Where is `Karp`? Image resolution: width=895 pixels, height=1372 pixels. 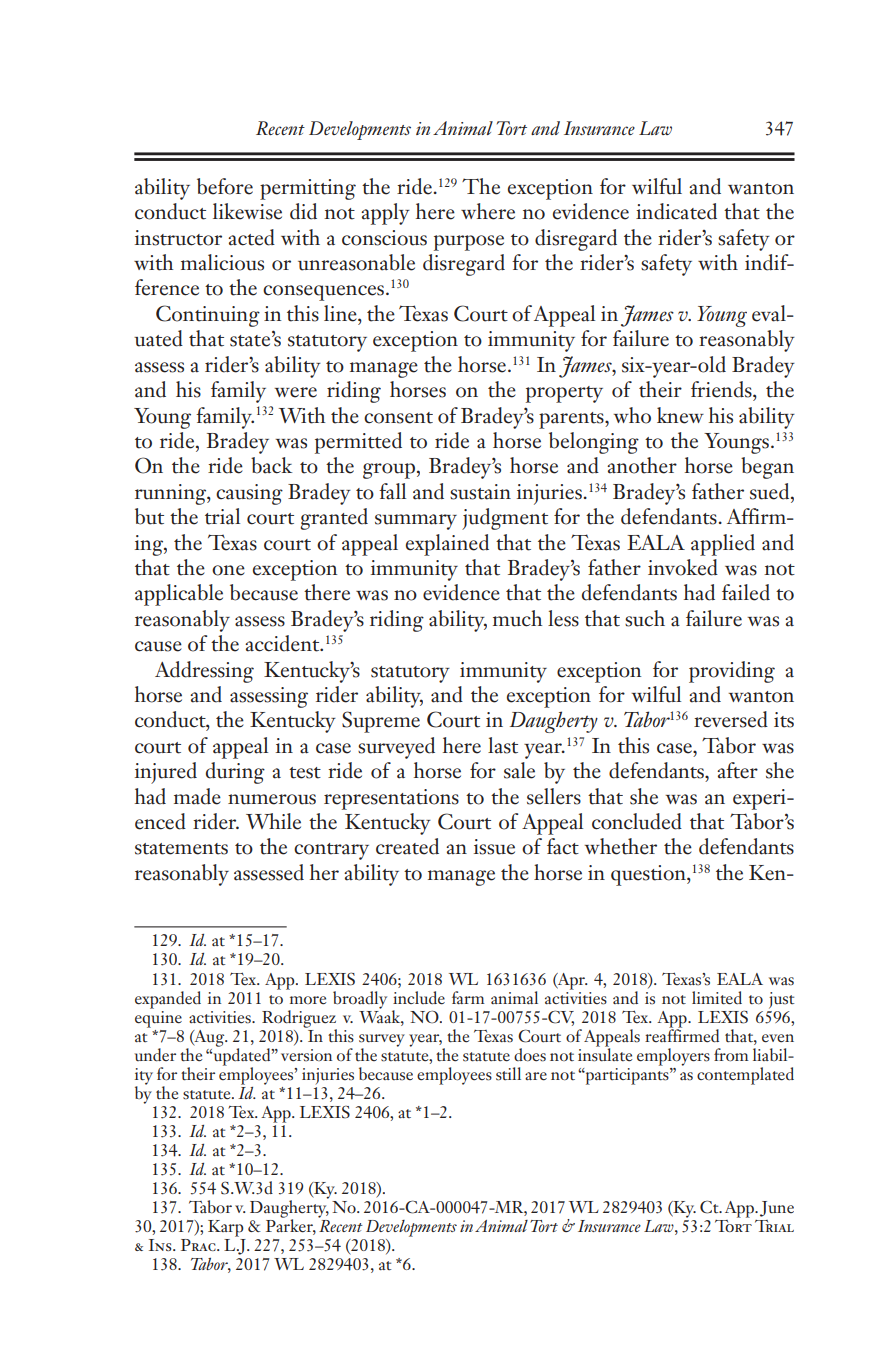
Karp is located at coordinates (226, 1228).
